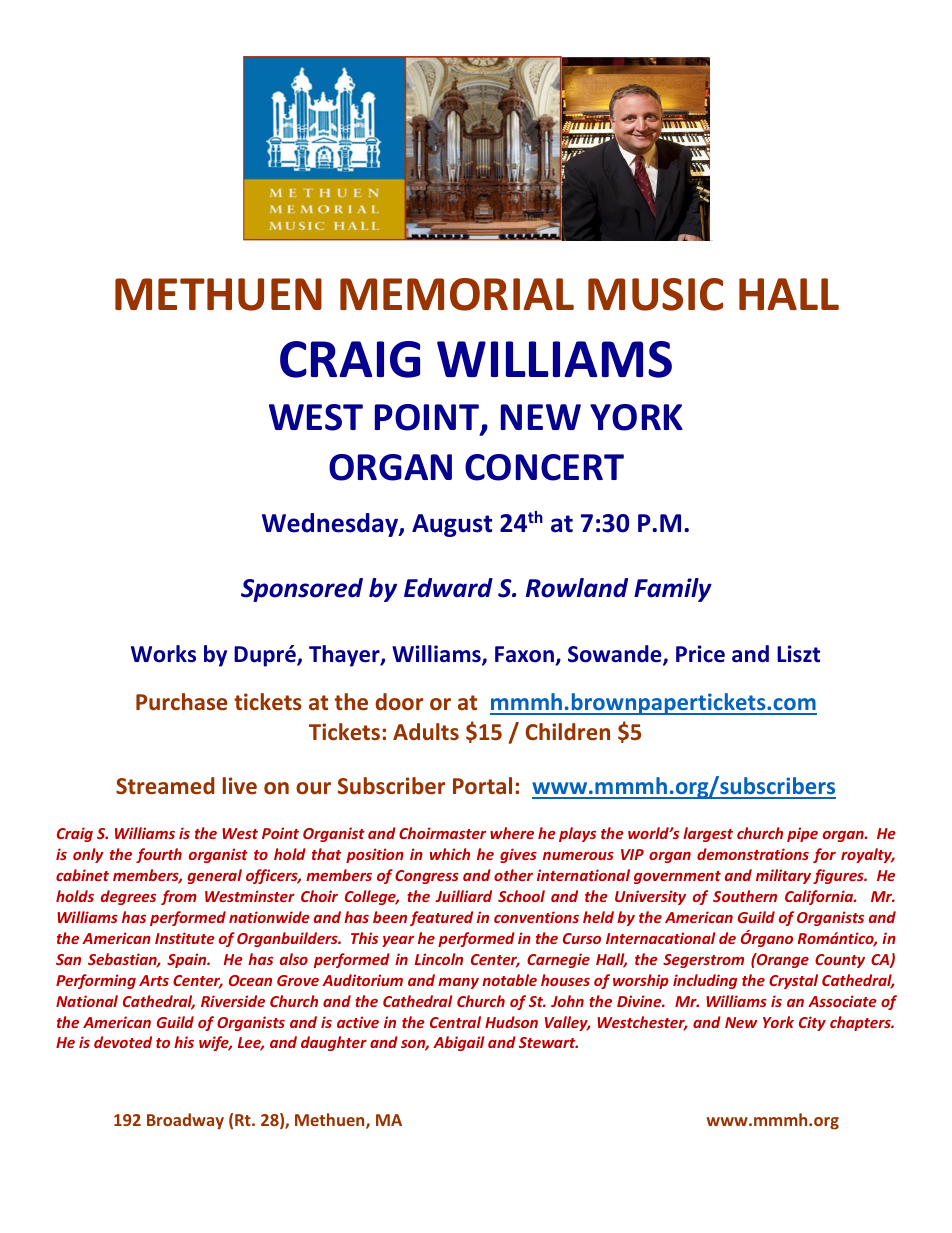  Describe the element at coordinates (544, 467) in the screenshot. I see `CONCERT` at that location.
